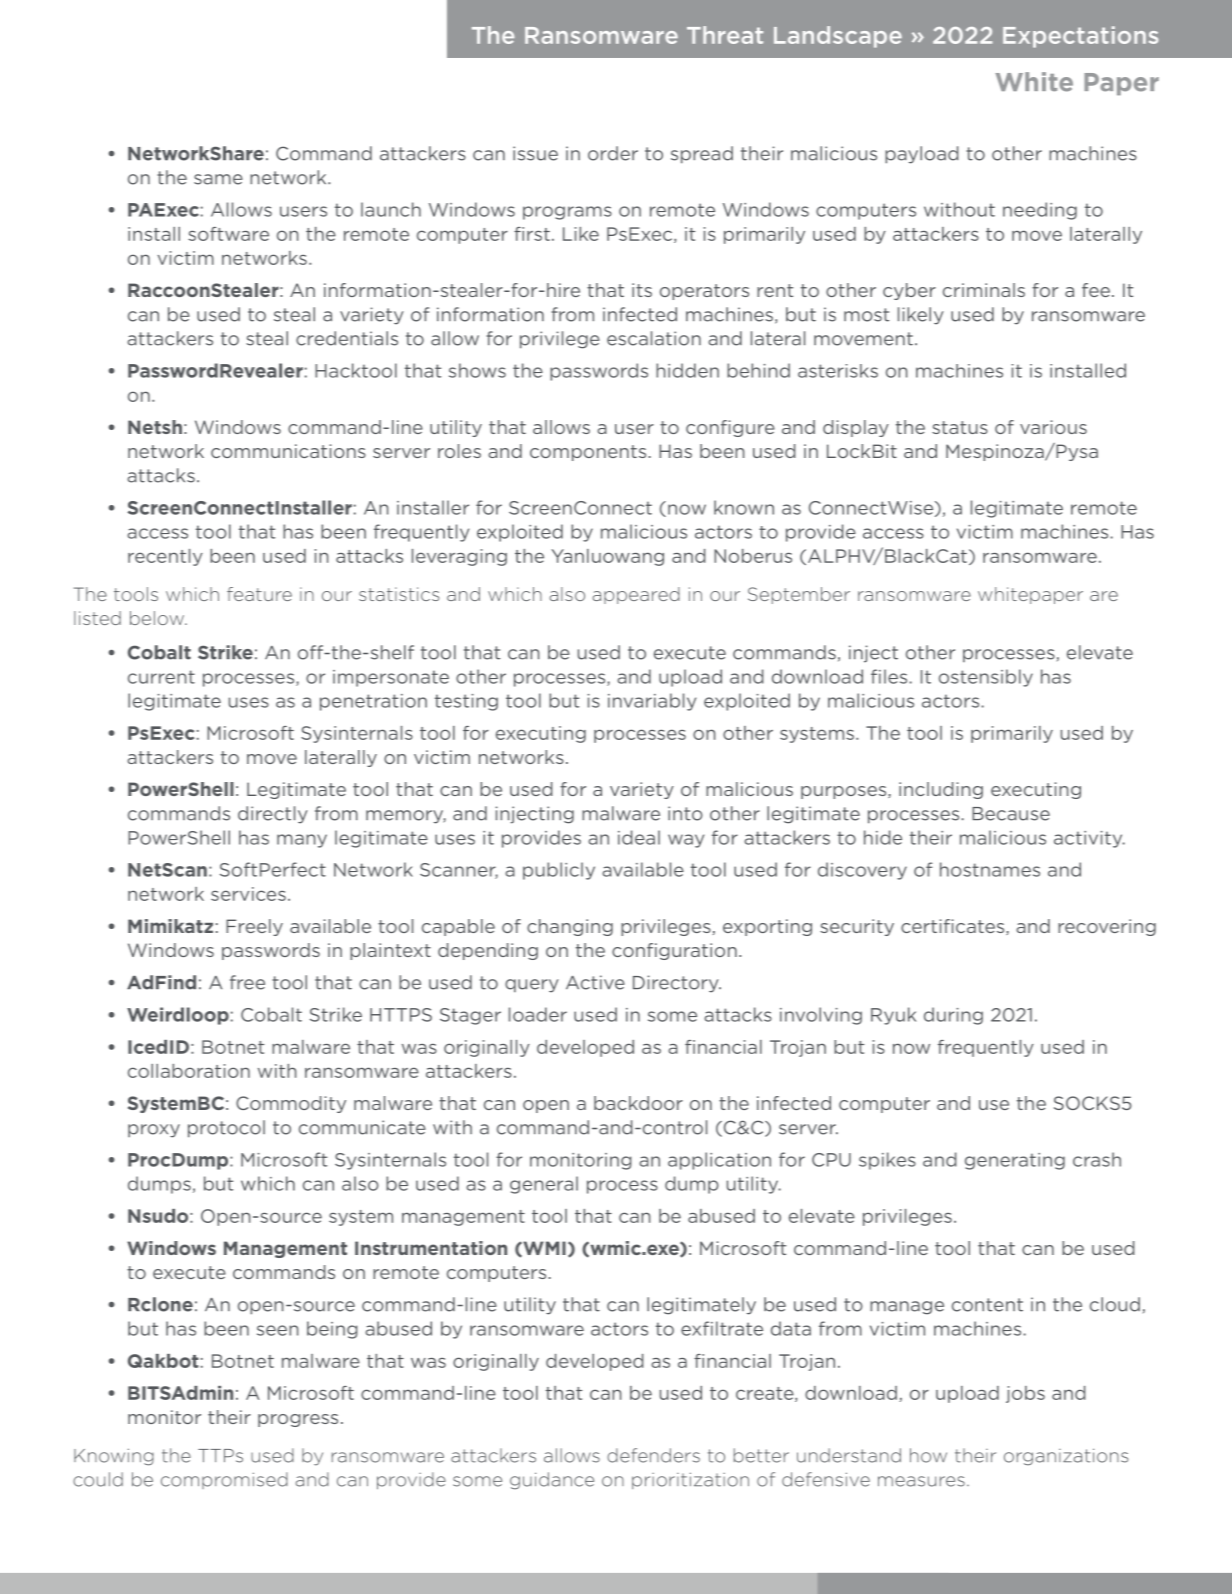 This image has height=1594, width=1232. What do you see at coordinates (613, 153) in the image?
I see `order` at bounding box center [613, 153].
